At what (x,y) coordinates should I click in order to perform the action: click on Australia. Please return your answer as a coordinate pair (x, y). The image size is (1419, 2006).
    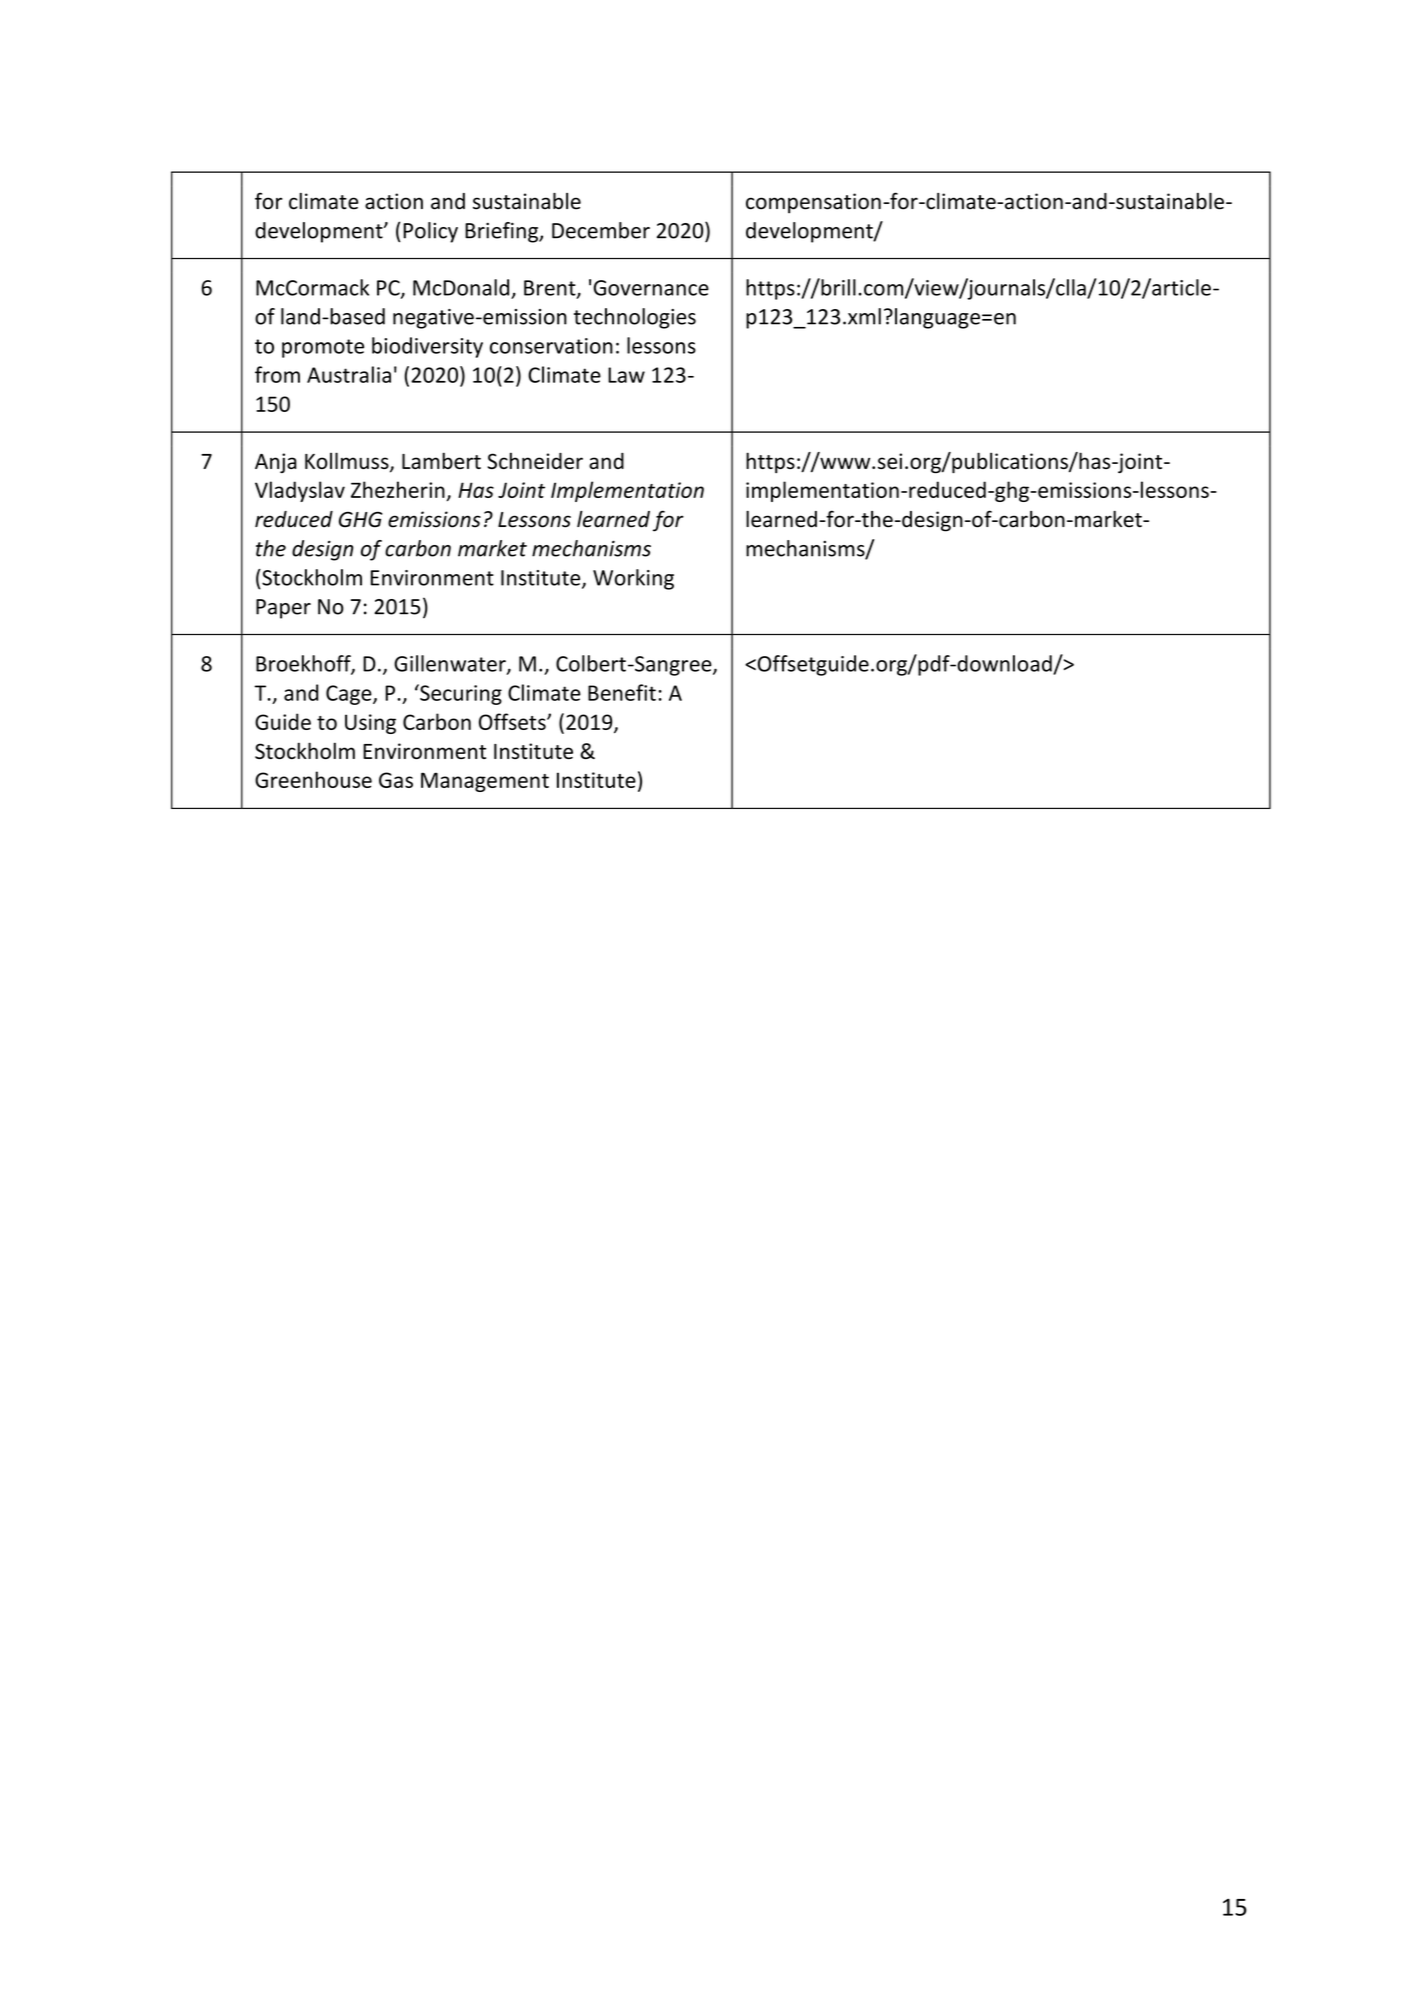
    Looking at the image, I should click on (349, 374).
